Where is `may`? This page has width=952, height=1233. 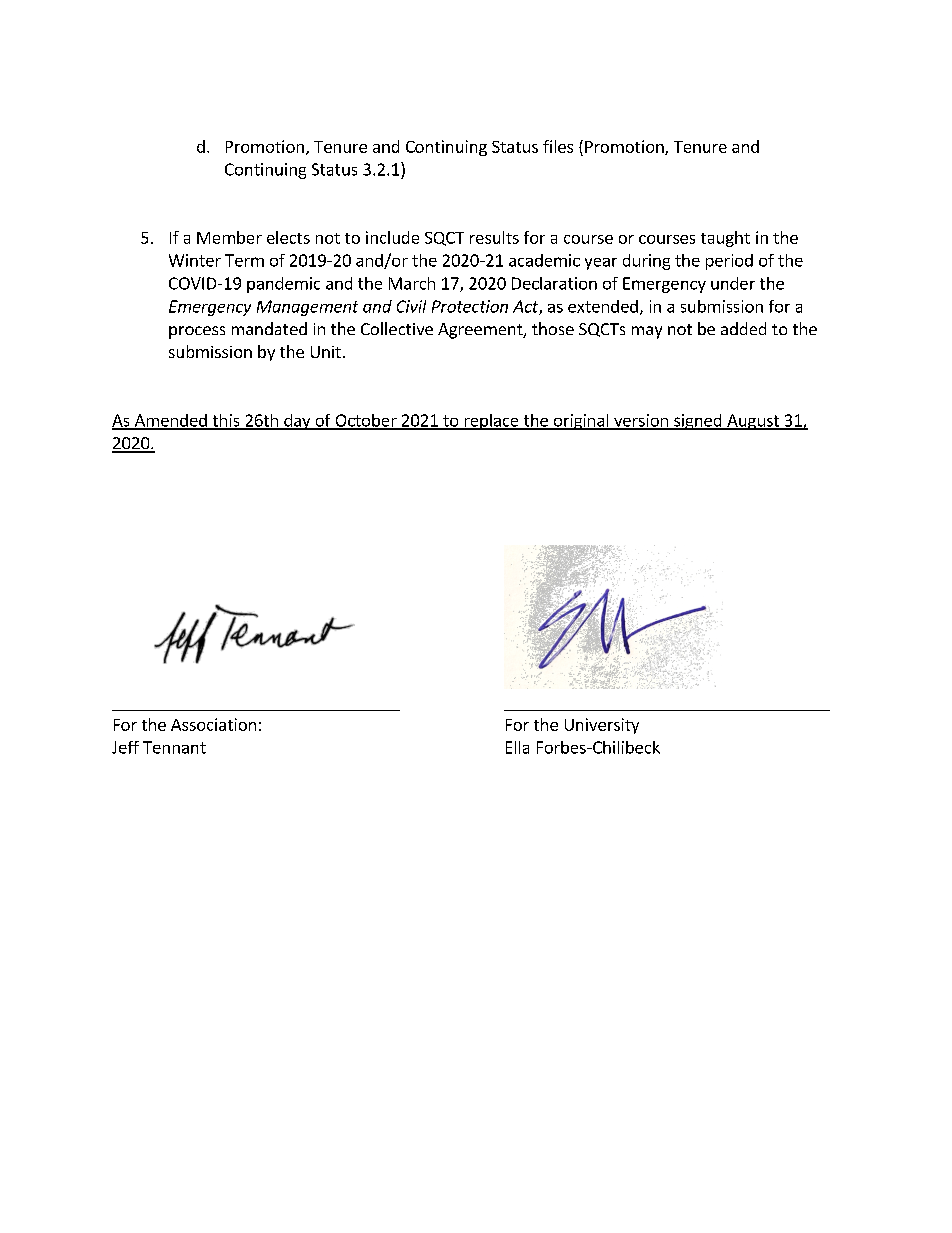 may is located at coordinates (647, 332).
